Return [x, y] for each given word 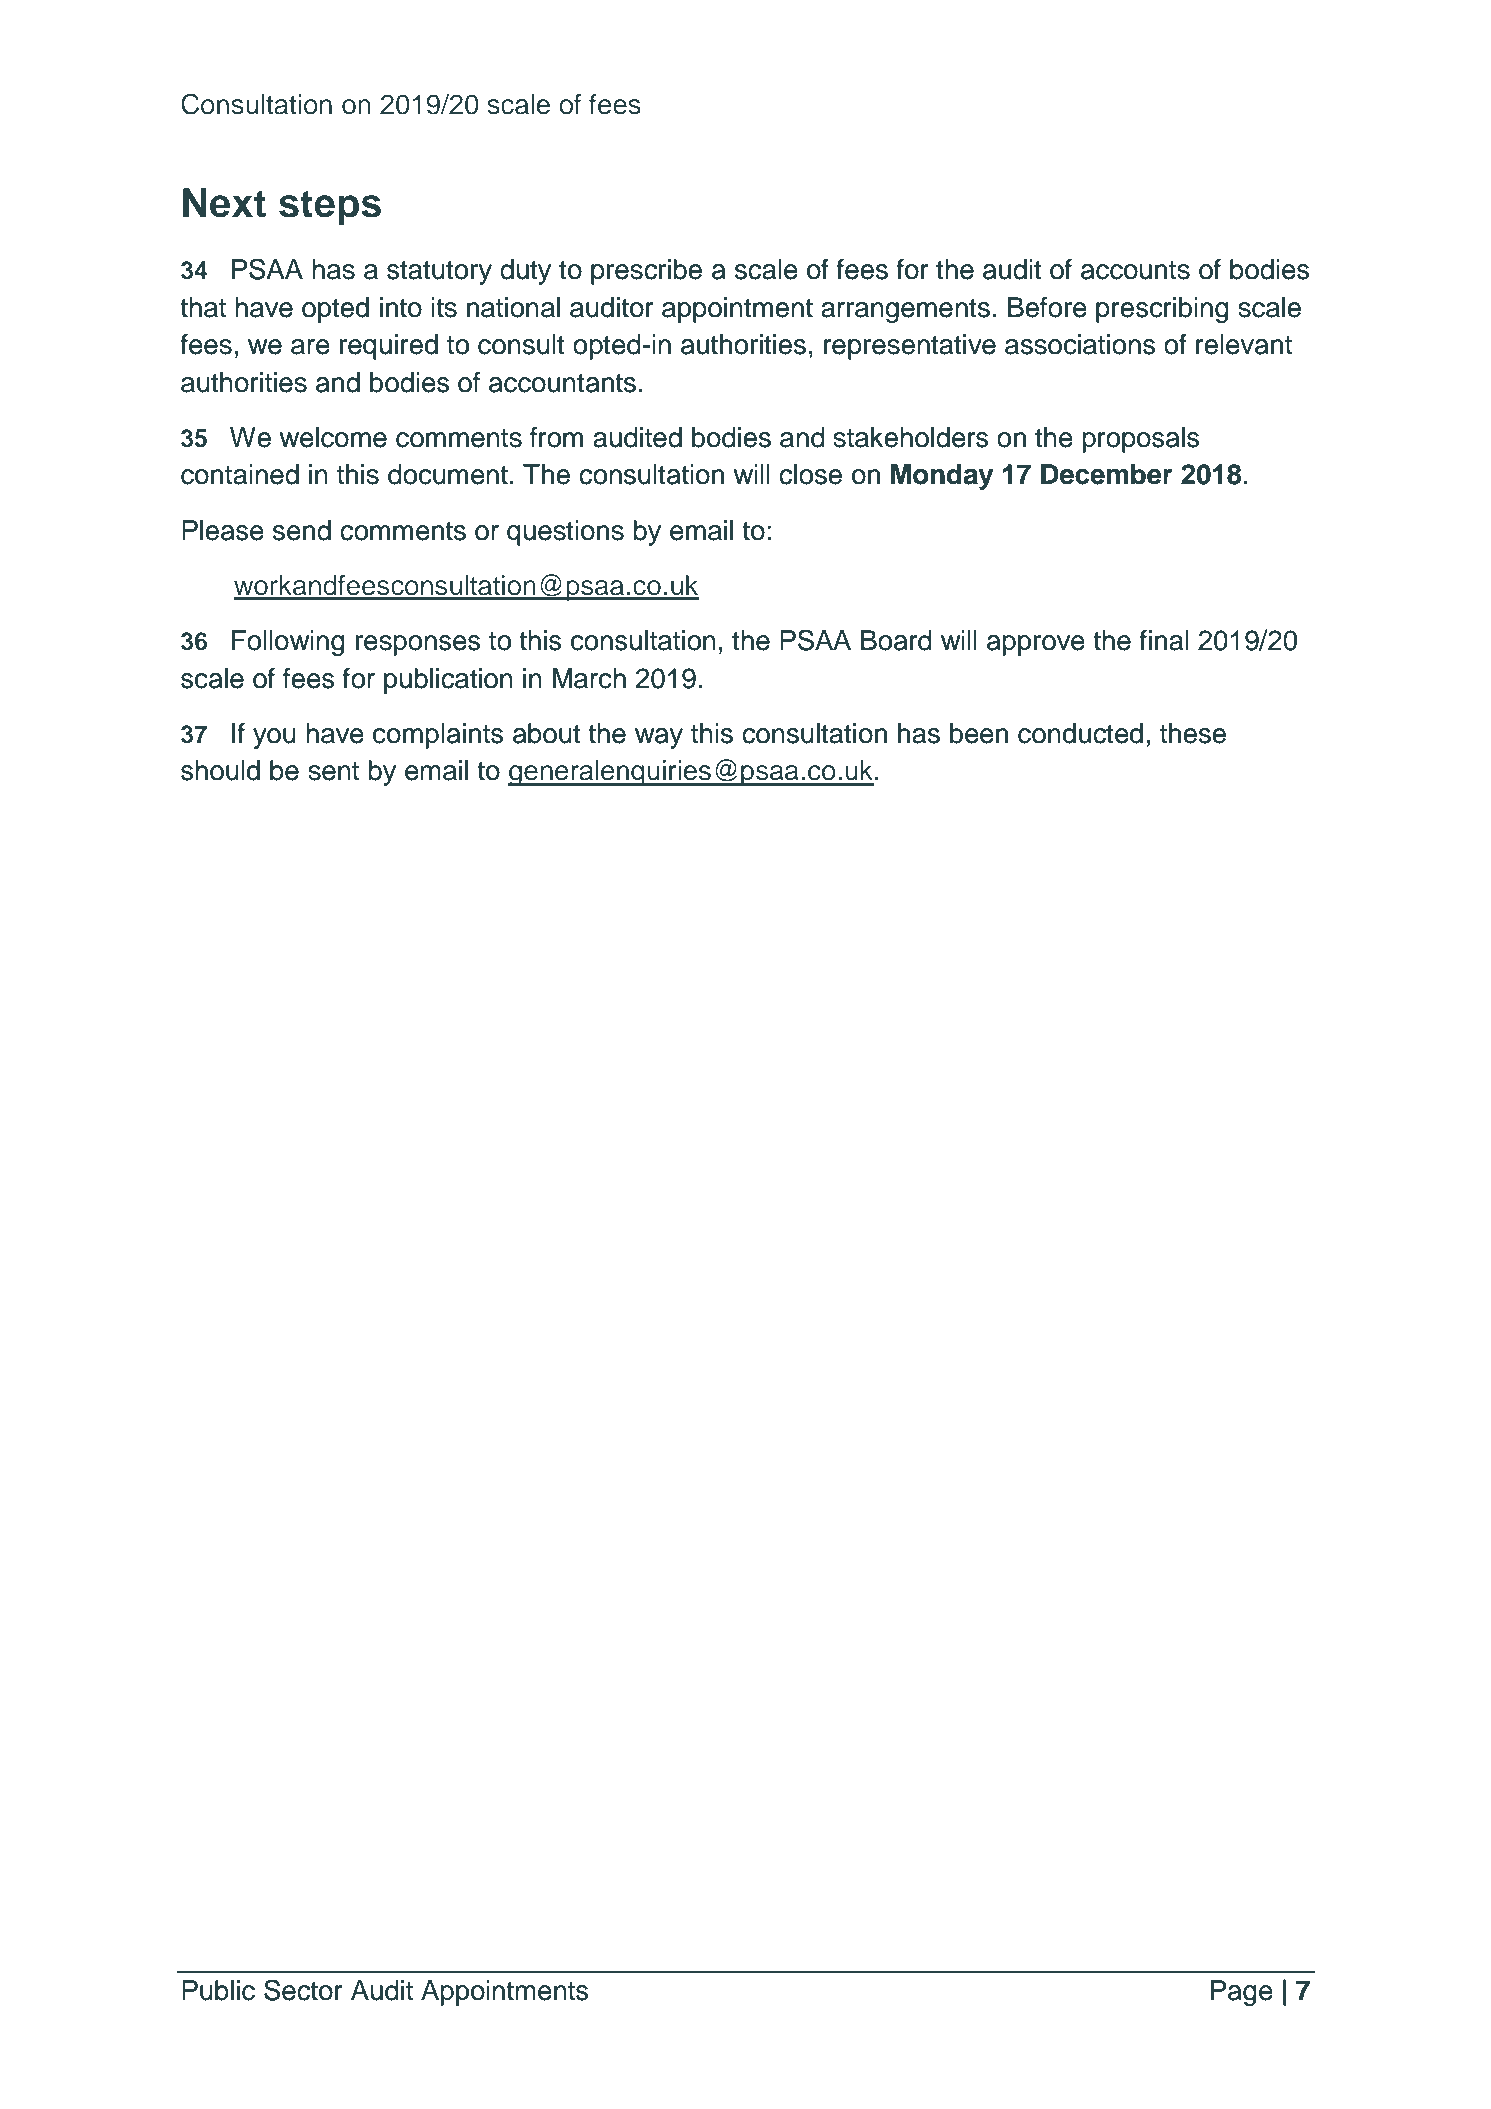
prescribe [646, 272]
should [220, 770]
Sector [303, 1990]
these [1193, 733]
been [979, 733]
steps [330, 208]
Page [1242, 1993]
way [659, 738]
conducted [1080, 733]
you [274, 738]
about [547, 733]
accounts [1135, 270]
